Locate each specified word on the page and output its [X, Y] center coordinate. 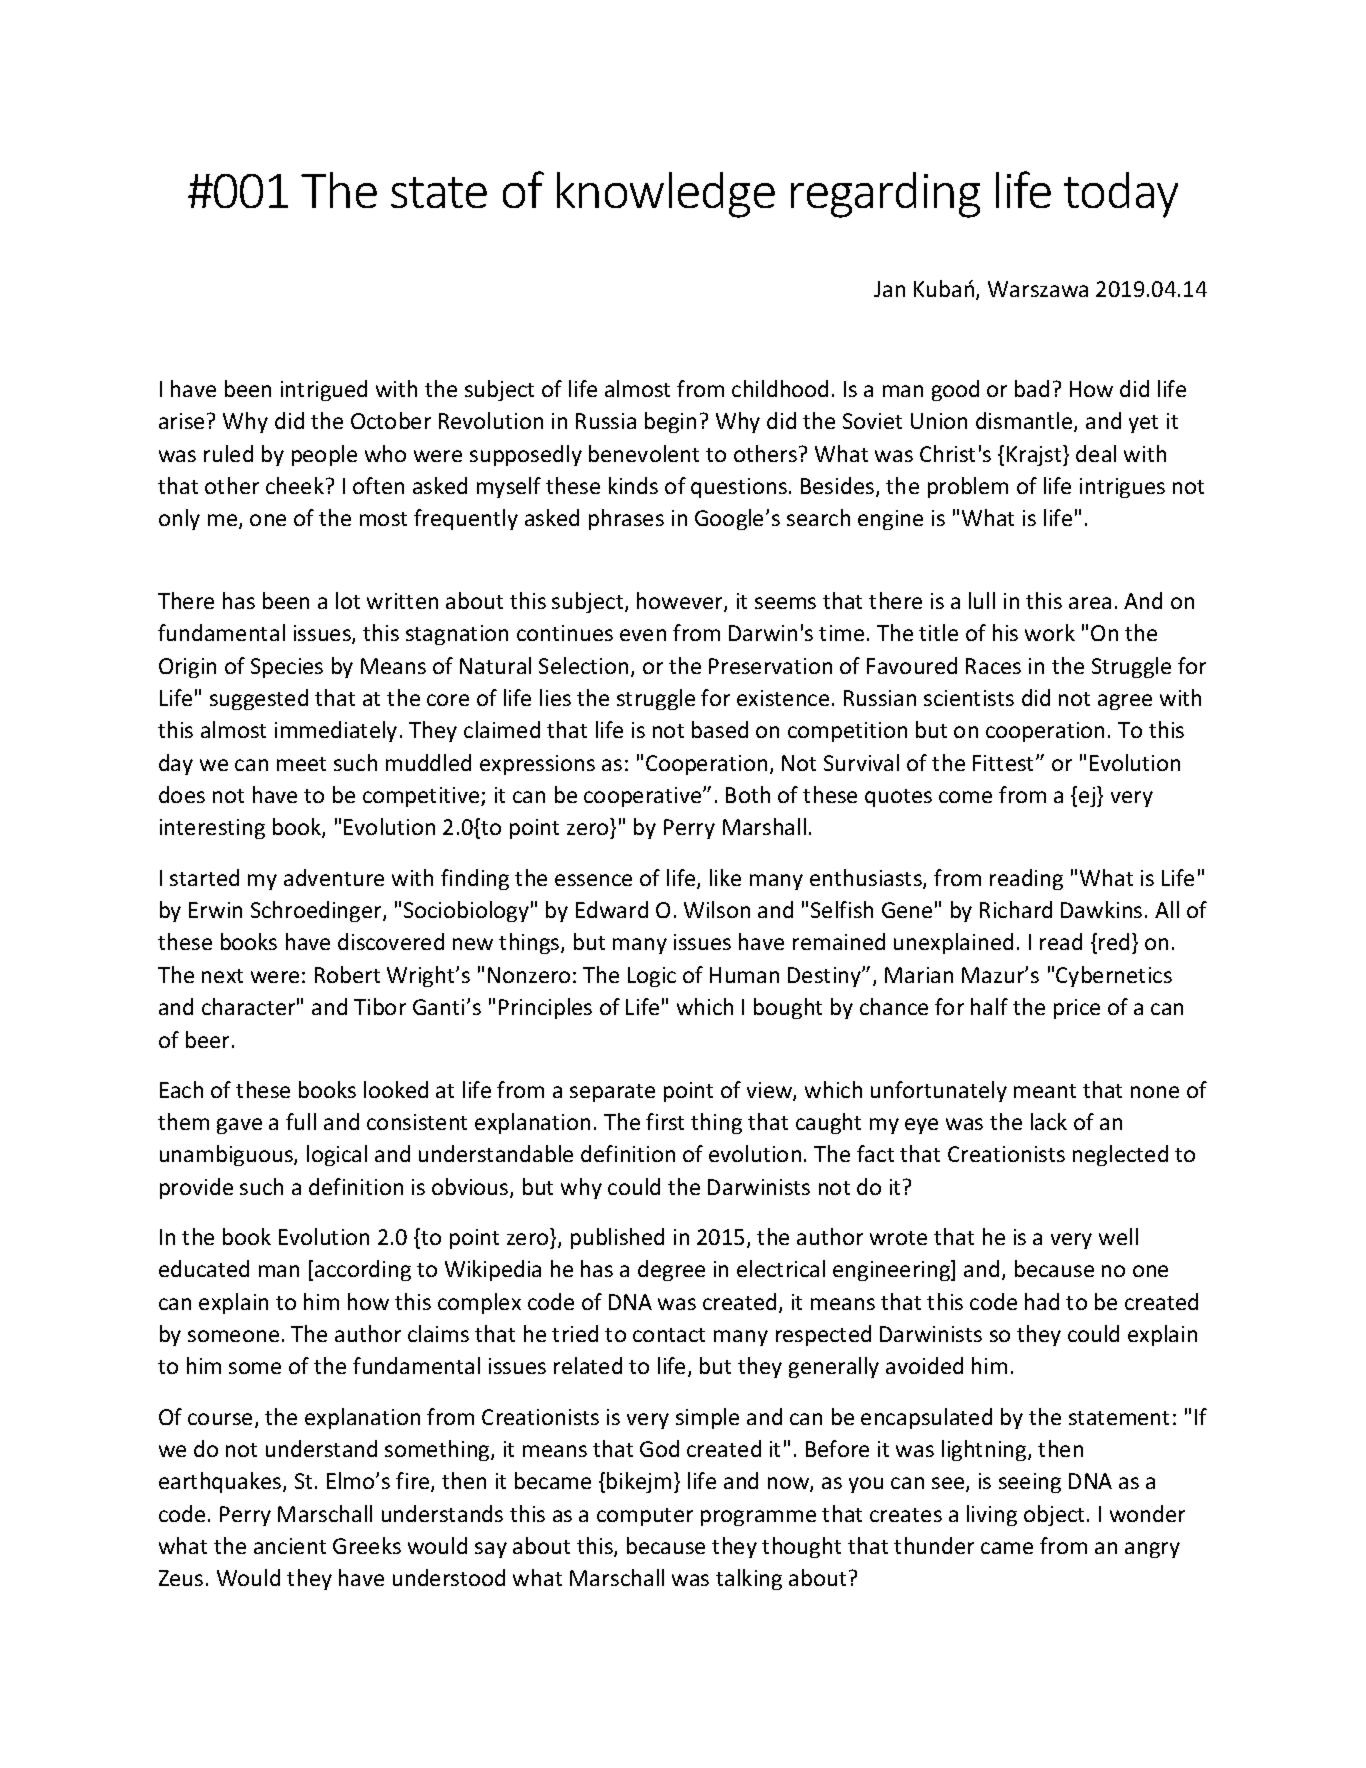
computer [645, 1517]
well [1118, 1236]
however [681, 602]
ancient [290, 1546]
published [617, 1238]
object [1056, 1515]
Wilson [717, 909]
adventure [334, 877]
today [1121, 195]
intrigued [324, 390]
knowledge [666, 195]
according [363, 1270]
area [1090, 603]
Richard [1016, 909]
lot [348, 600]
